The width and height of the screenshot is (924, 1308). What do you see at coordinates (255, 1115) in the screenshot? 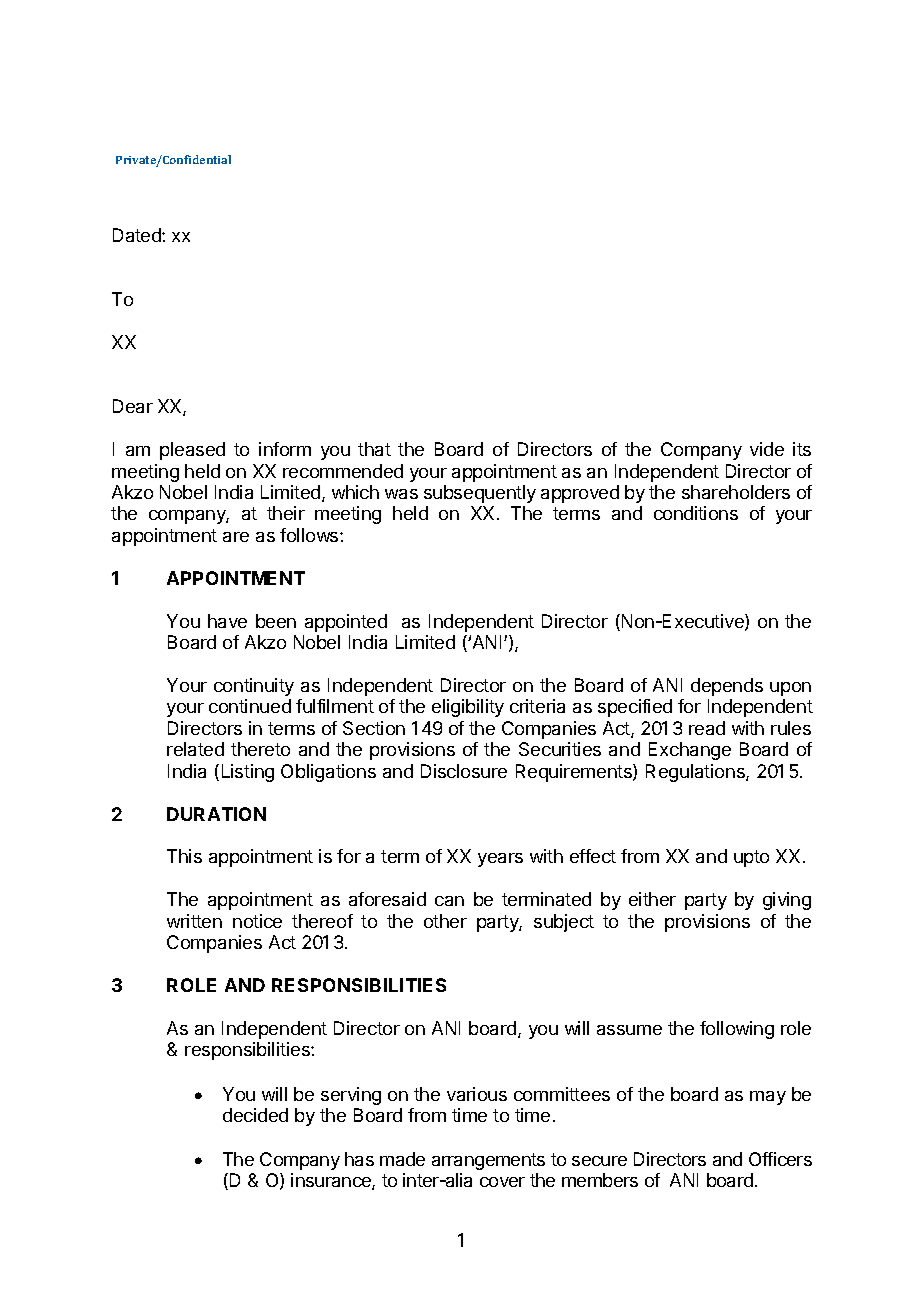
I see `decided` at bounding box center [255, 1115].
